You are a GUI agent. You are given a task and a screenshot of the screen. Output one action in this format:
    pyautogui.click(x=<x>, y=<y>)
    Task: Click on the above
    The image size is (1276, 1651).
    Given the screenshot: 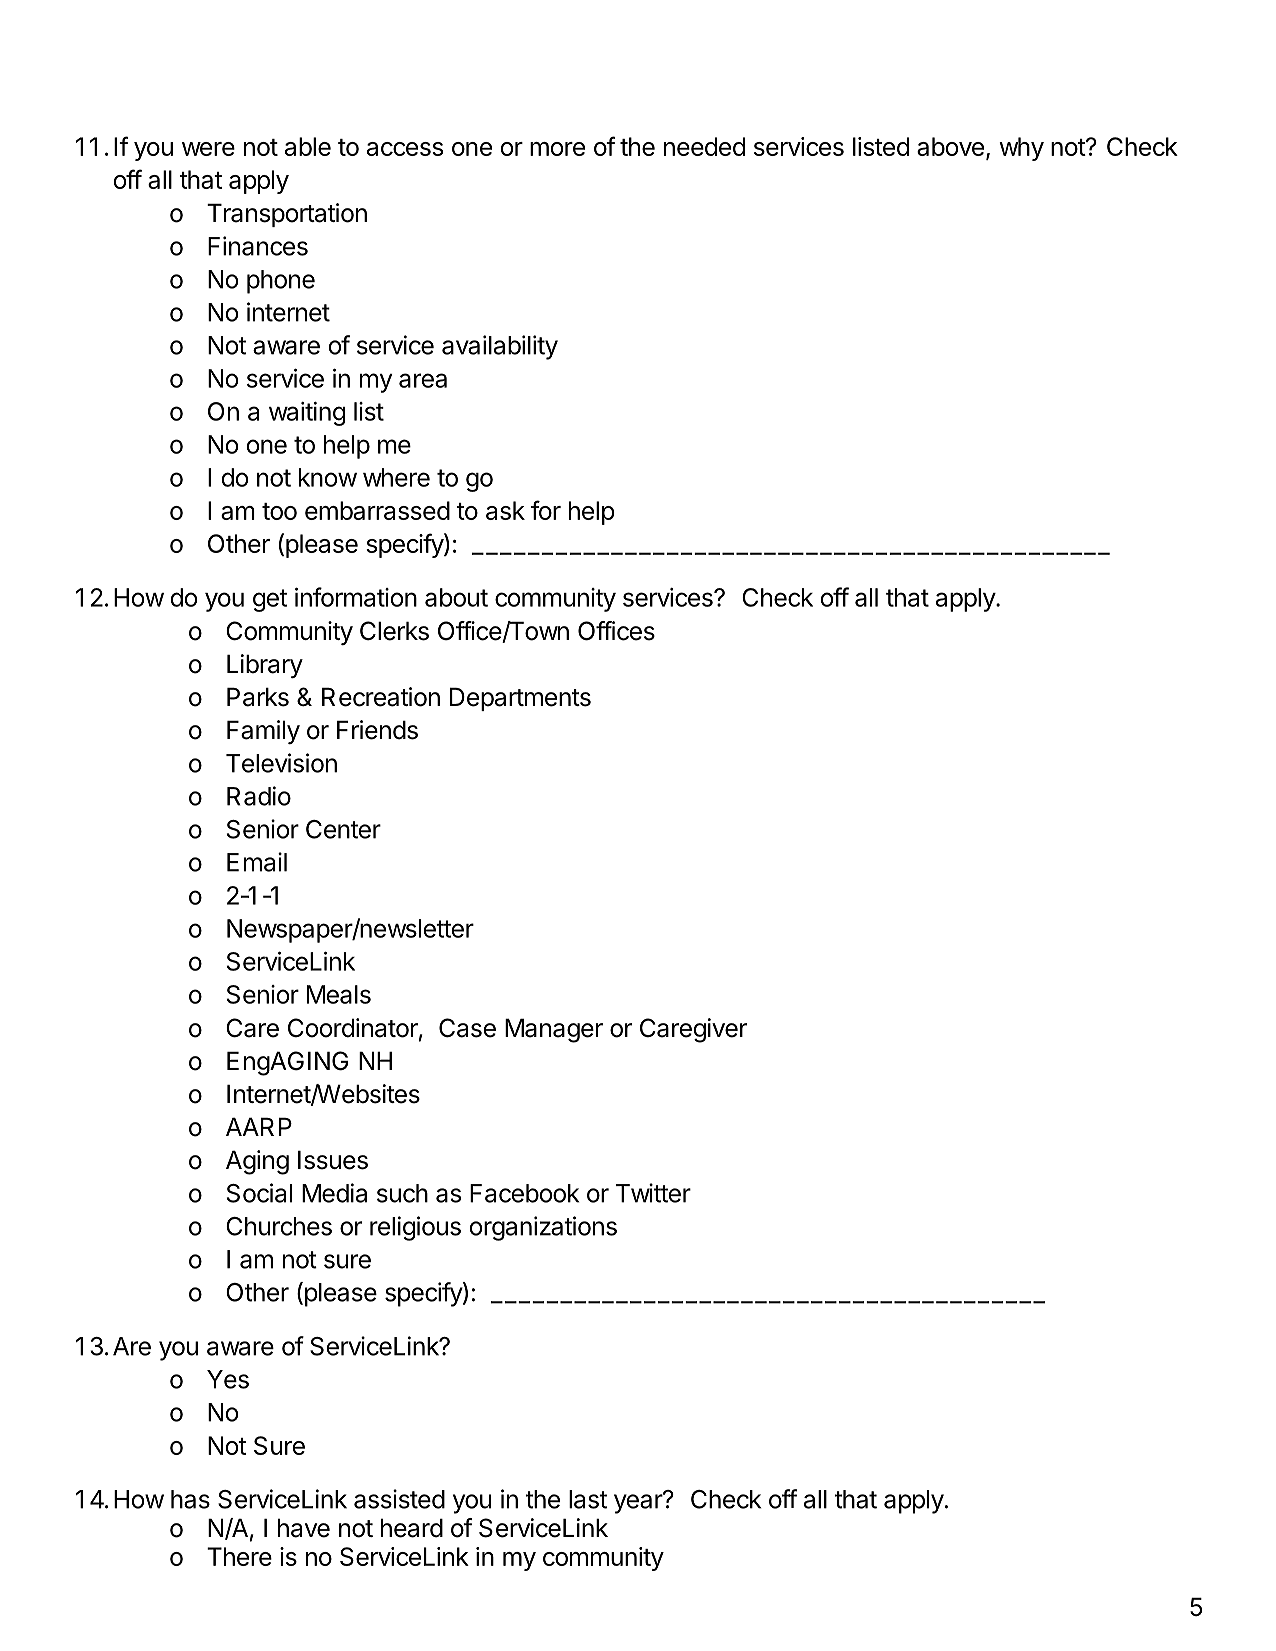 What is the action you would take?
    pyautogui.click(x=950, y=146)
